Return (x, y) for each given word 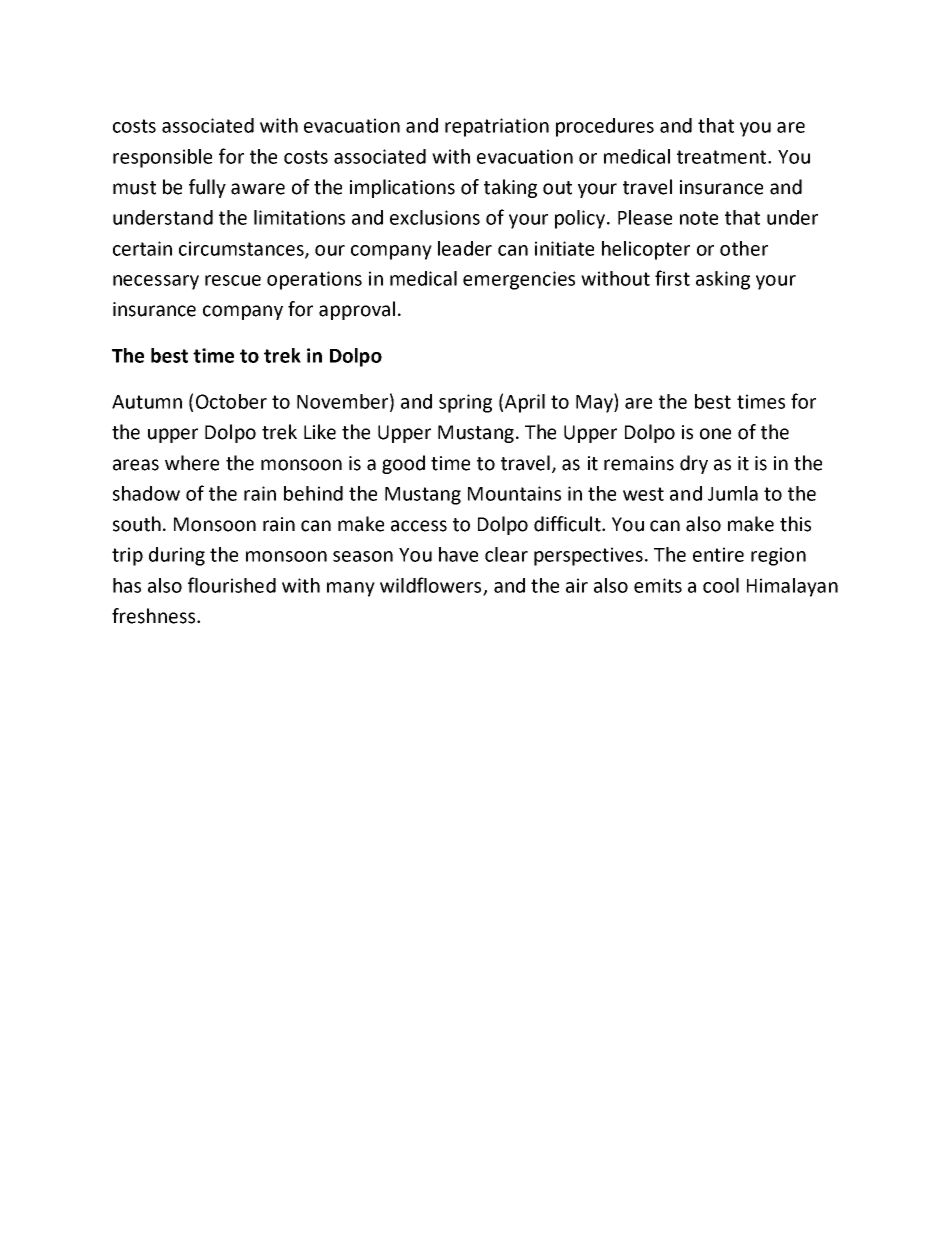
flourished (232, 585)
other (744, 248)
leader (465, 248)
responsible (162, 158)
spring (465, 403)
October (231, 401)
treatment (723, 157)
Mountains (514, 493)
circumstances (242, 249)
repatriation (497, 127)
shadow (146, 493)
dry (694, 464)
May (595, 403)
